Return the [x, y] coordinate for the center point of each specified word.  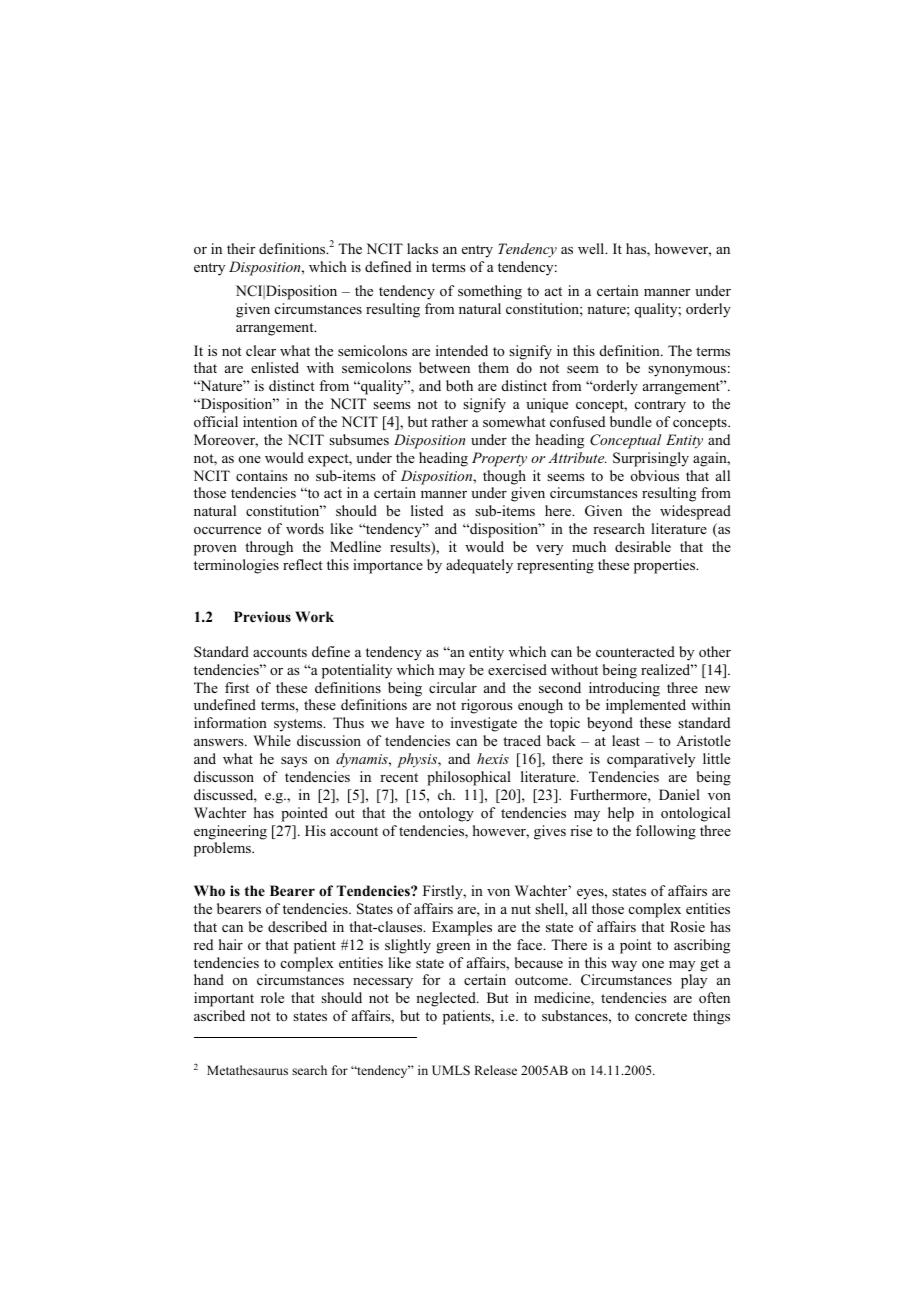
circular [453, 687]
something [490, 292]
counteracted [635, 651]
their [241, 248]
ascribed [219, 1015]
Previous [262, 617]
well [592, 248]
